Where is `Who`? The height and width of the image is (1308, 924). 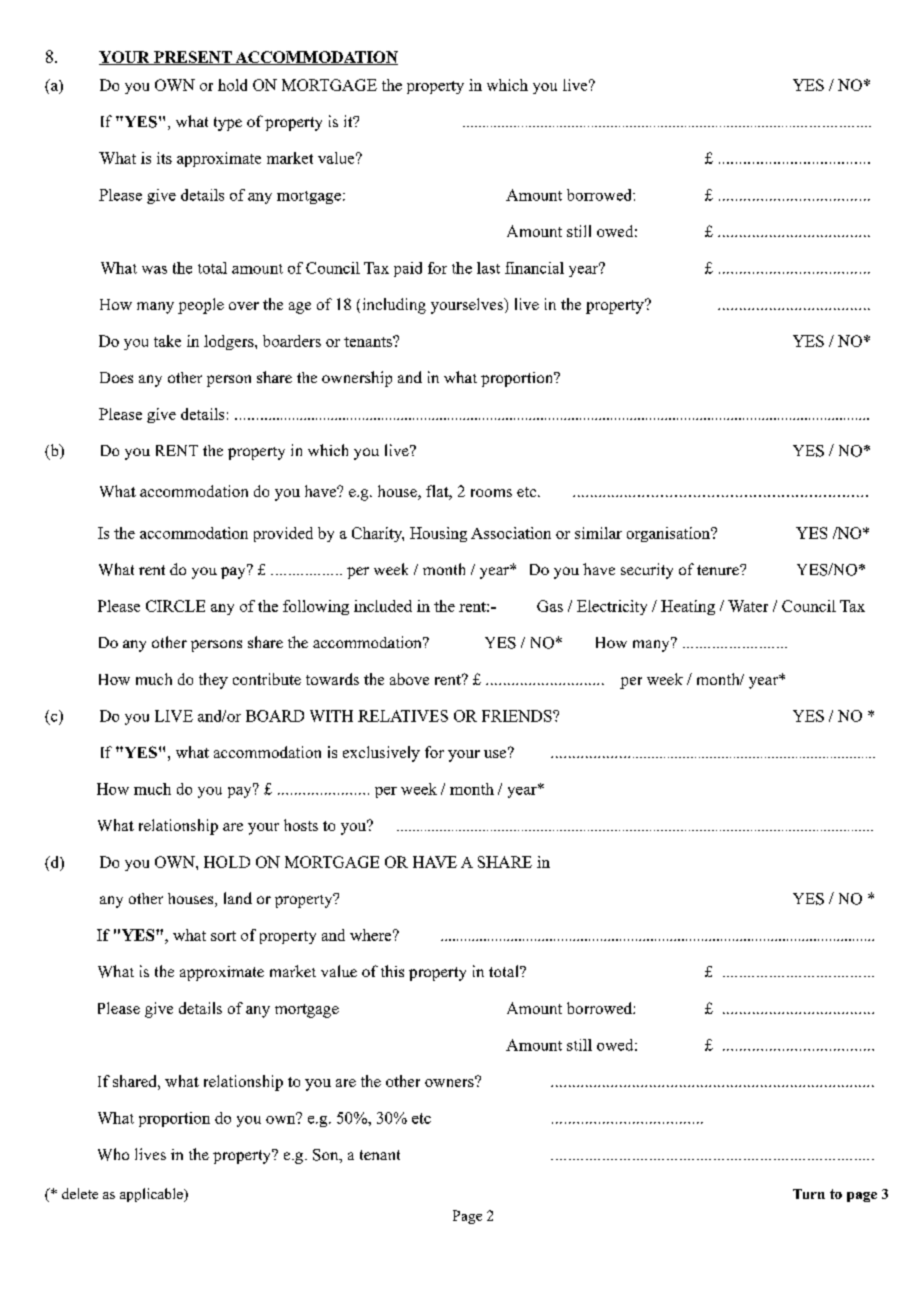 Who is located at coordinates (113, 1154).
